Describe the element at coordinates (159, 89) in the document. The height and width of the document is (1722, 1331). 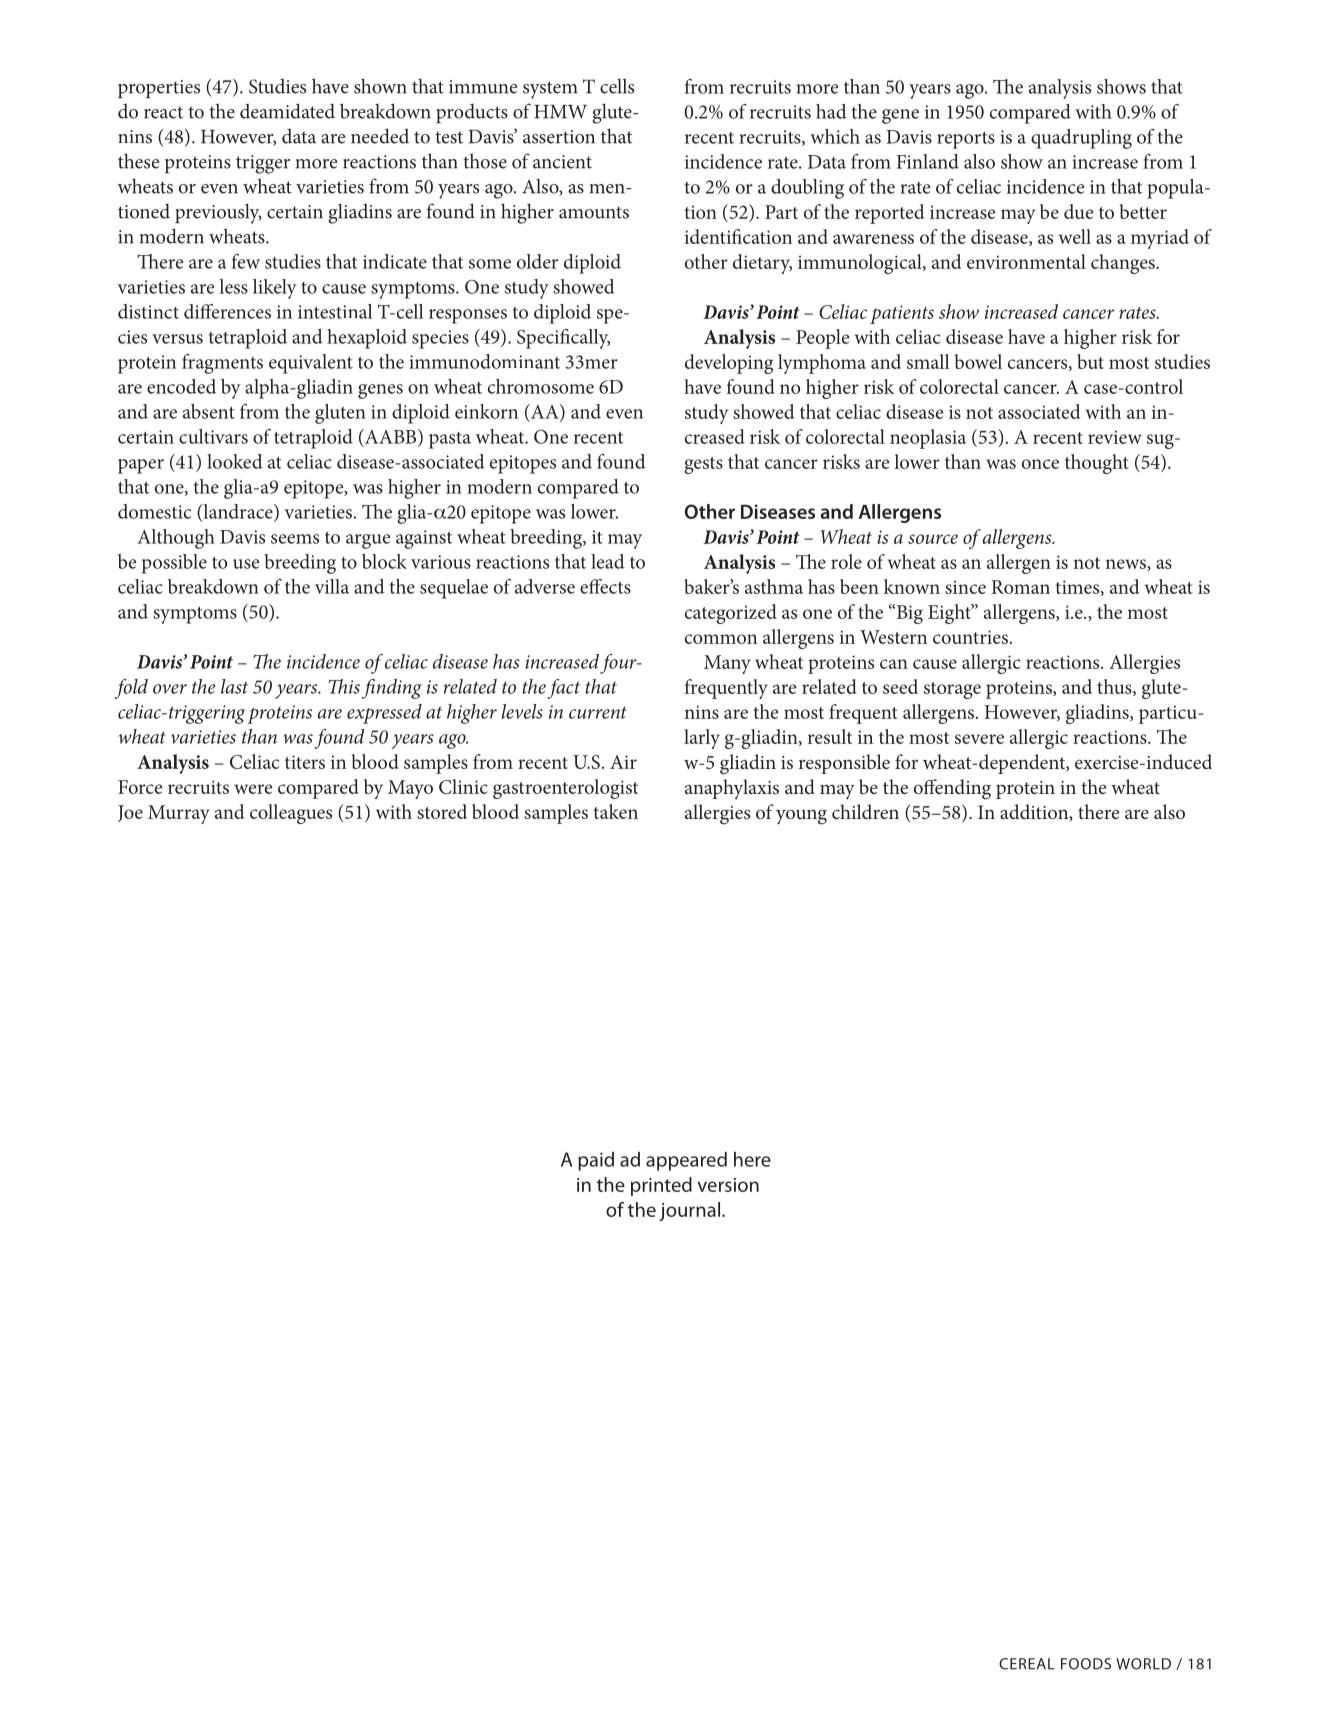
I see `properties` at that location.
